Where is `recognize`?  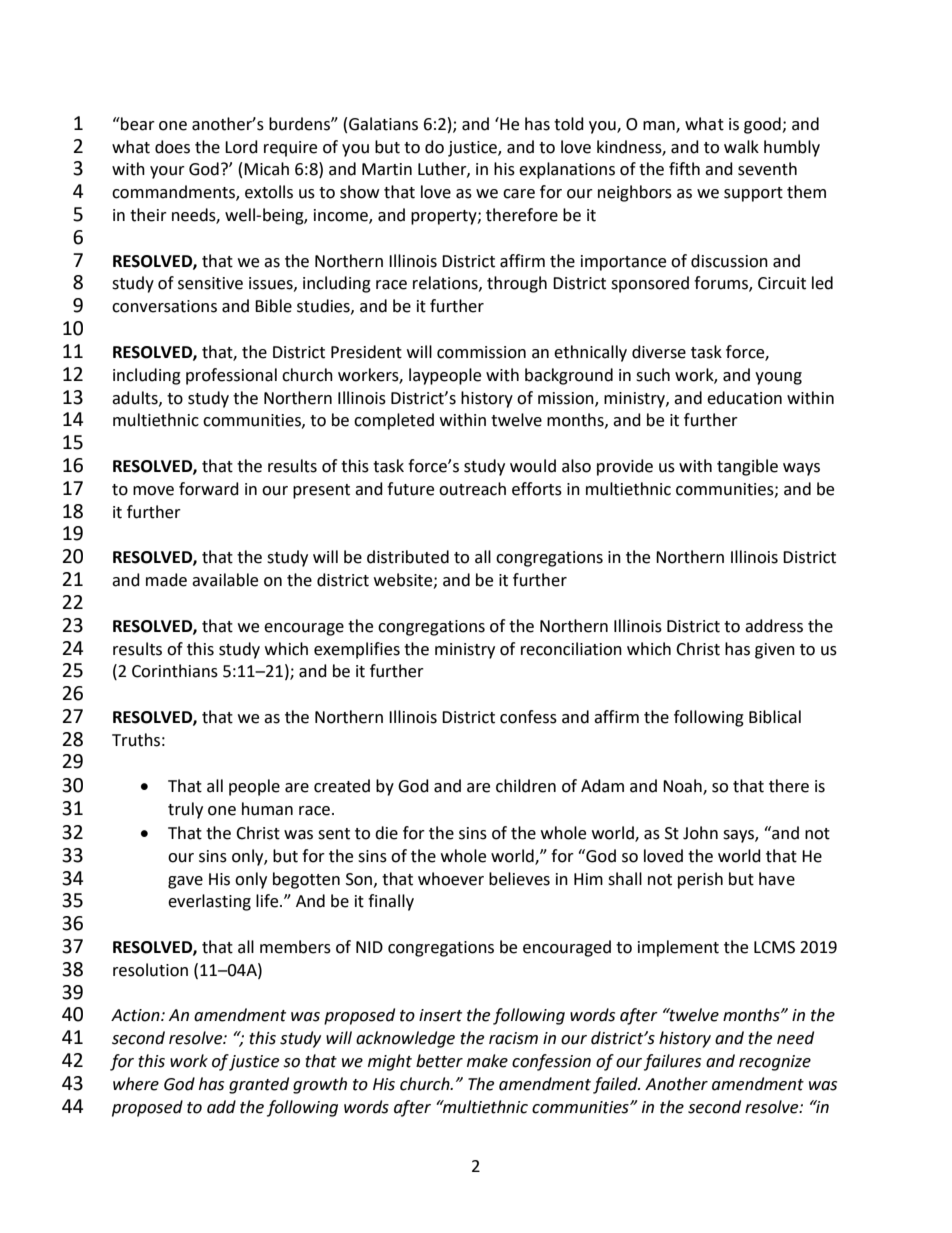
recognize is located at coordinates (775, 1063).
